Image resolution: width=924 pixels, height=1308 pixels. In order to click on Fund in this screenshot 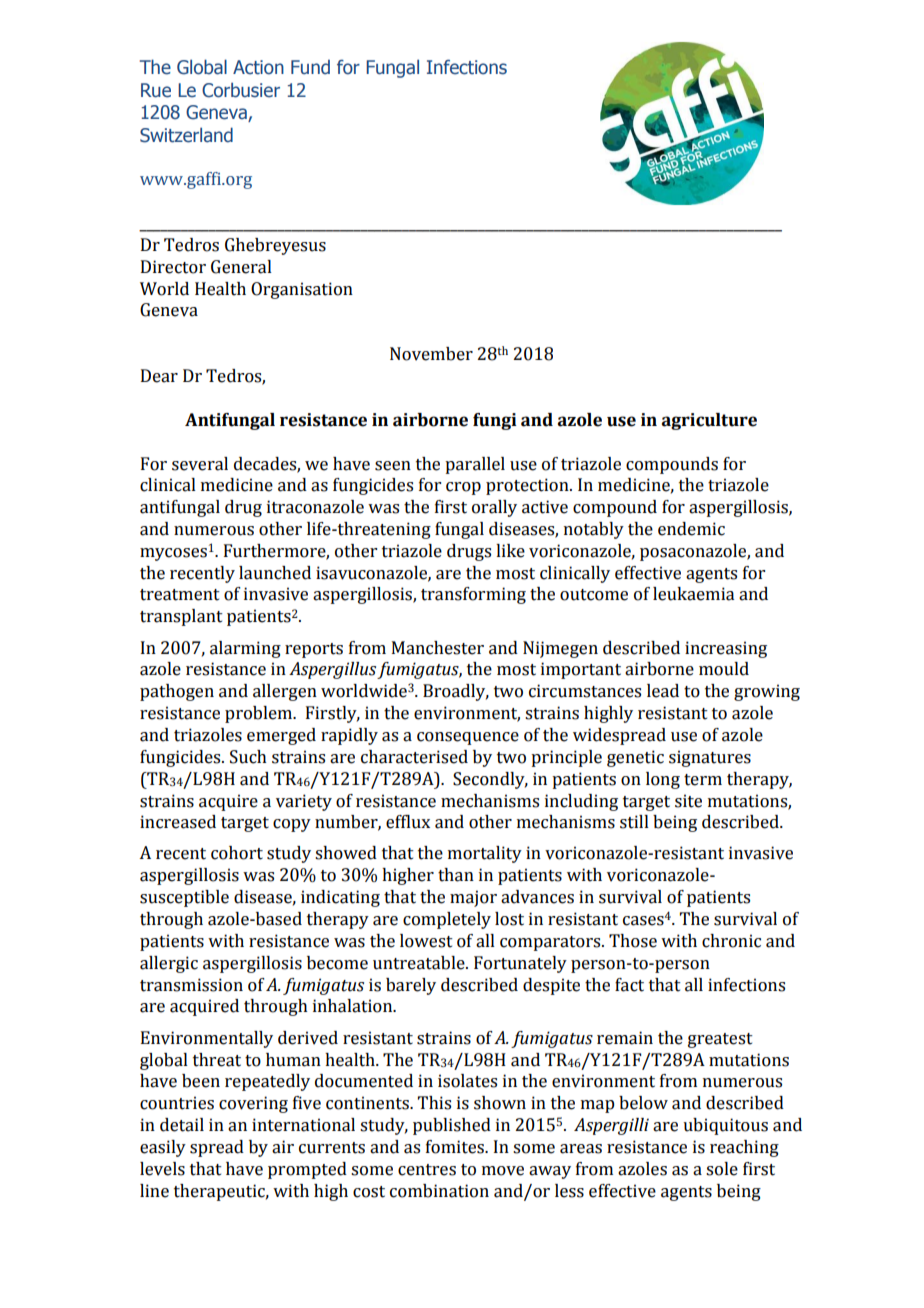, I will do `click(310, 67)`.
